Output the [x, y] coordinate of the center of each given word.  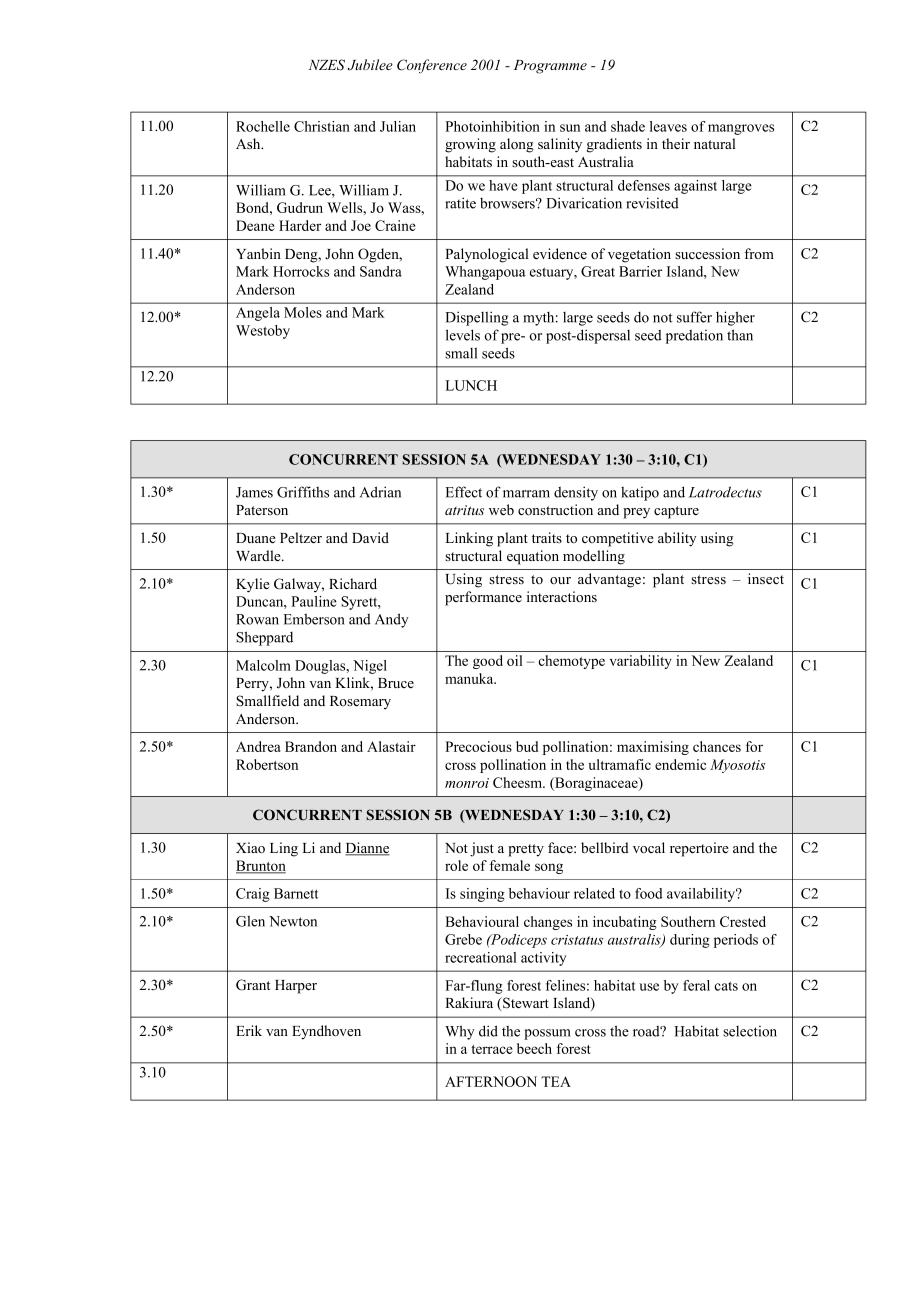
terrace [492, 1049]
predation [694, 337]
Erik [249, 1030]
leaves [668, 126]
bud [527, 746]
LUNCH [471, 385]
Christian [322, 126]
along [517, 145]
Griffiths [303, 492]
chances [717, 746]
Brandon [311, 746]
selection [750, 1031]
